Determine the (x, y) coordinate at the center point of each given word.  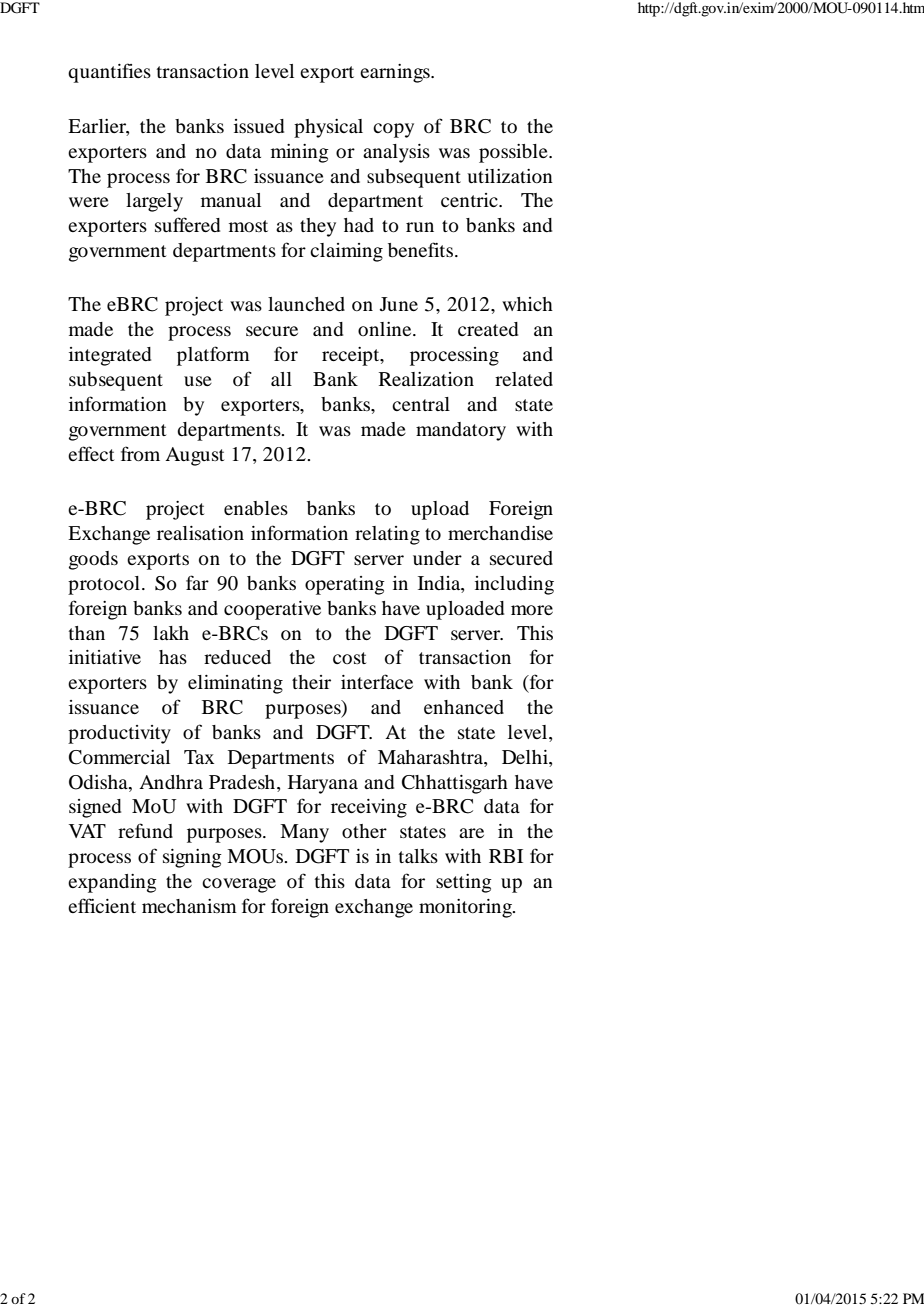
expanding (112, 883)
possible (514, 153)
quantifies (109, 73)
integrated (110, 356)
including (514, 585)
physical (328, 128)
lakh (171, 633)
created (488, 329)
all (281, 379)
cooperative (272, 610)
